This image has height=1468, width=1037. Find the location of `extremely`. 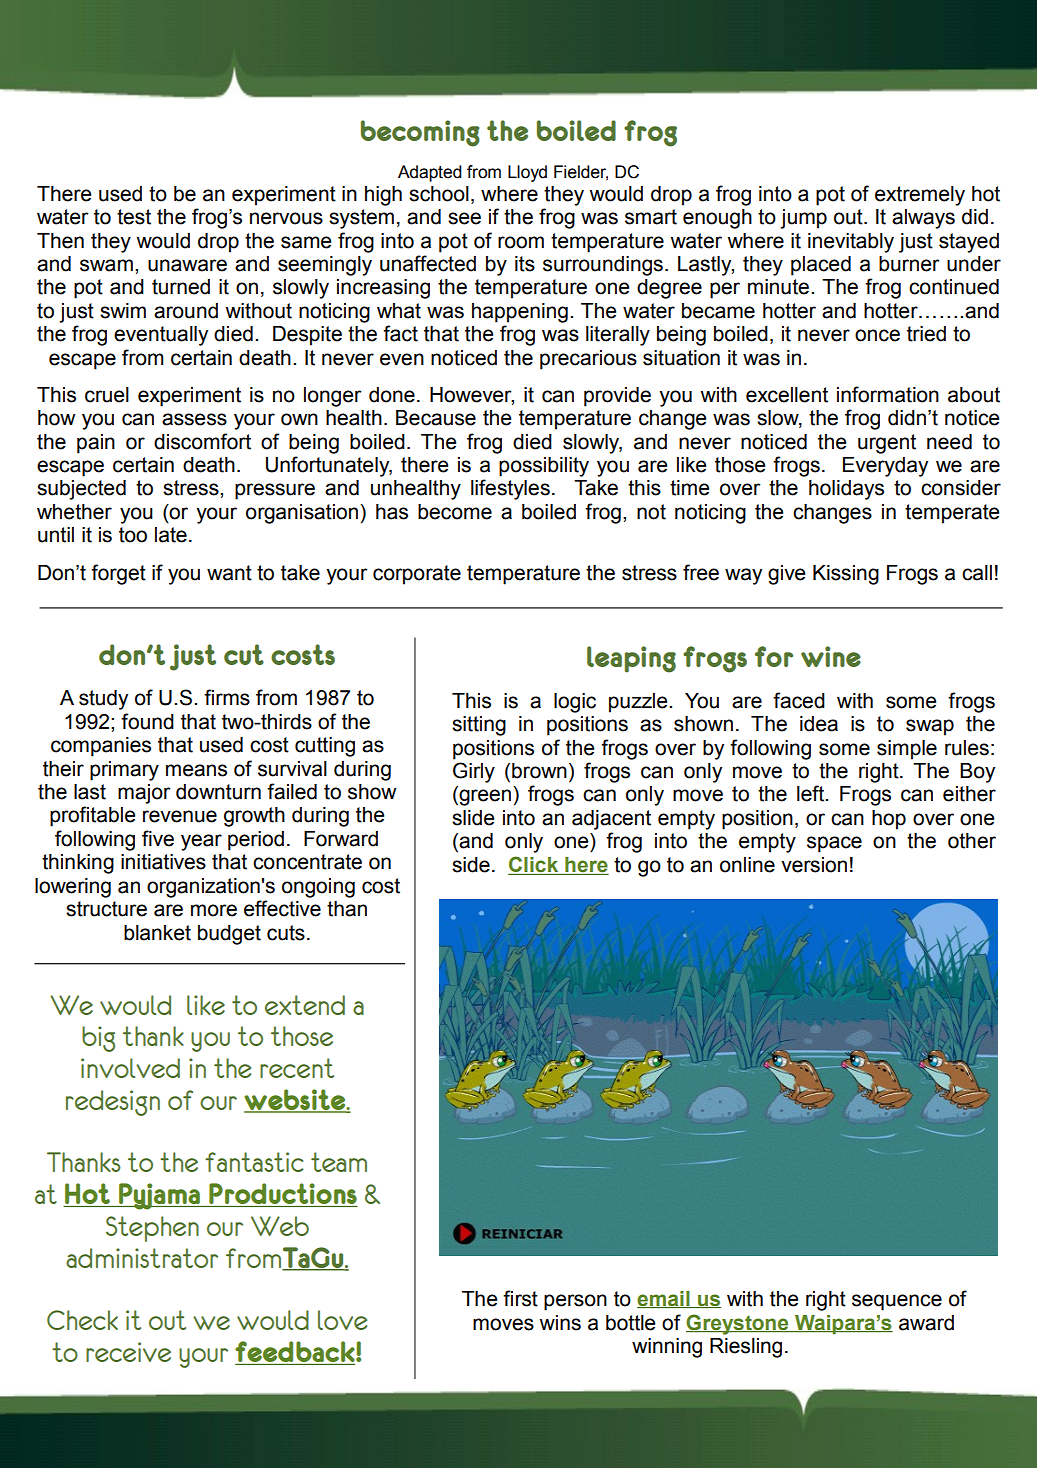

extremely is located at coordinates (920, 196).
